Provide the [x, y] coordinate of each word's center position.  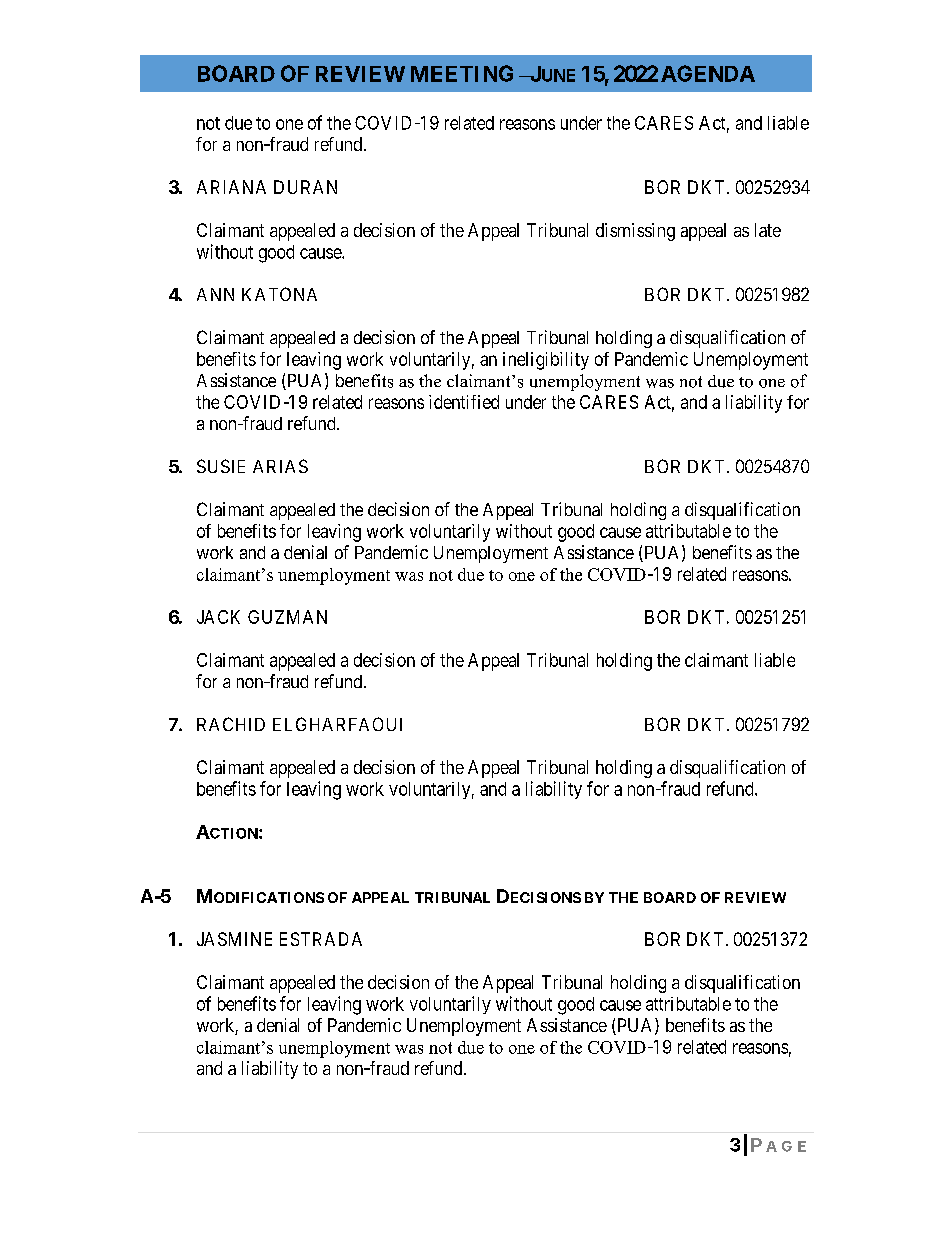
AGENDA [708, 73]
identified [464, 402]
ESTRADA [321, 939]
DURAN [305, 187]
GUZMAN [287, 617]
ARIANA [231, 187]
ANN [215, 294]
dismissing [635, 232]
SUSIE [221, 466]
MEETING [462, 73]
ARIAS [280, 466]
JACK [218, 617]
